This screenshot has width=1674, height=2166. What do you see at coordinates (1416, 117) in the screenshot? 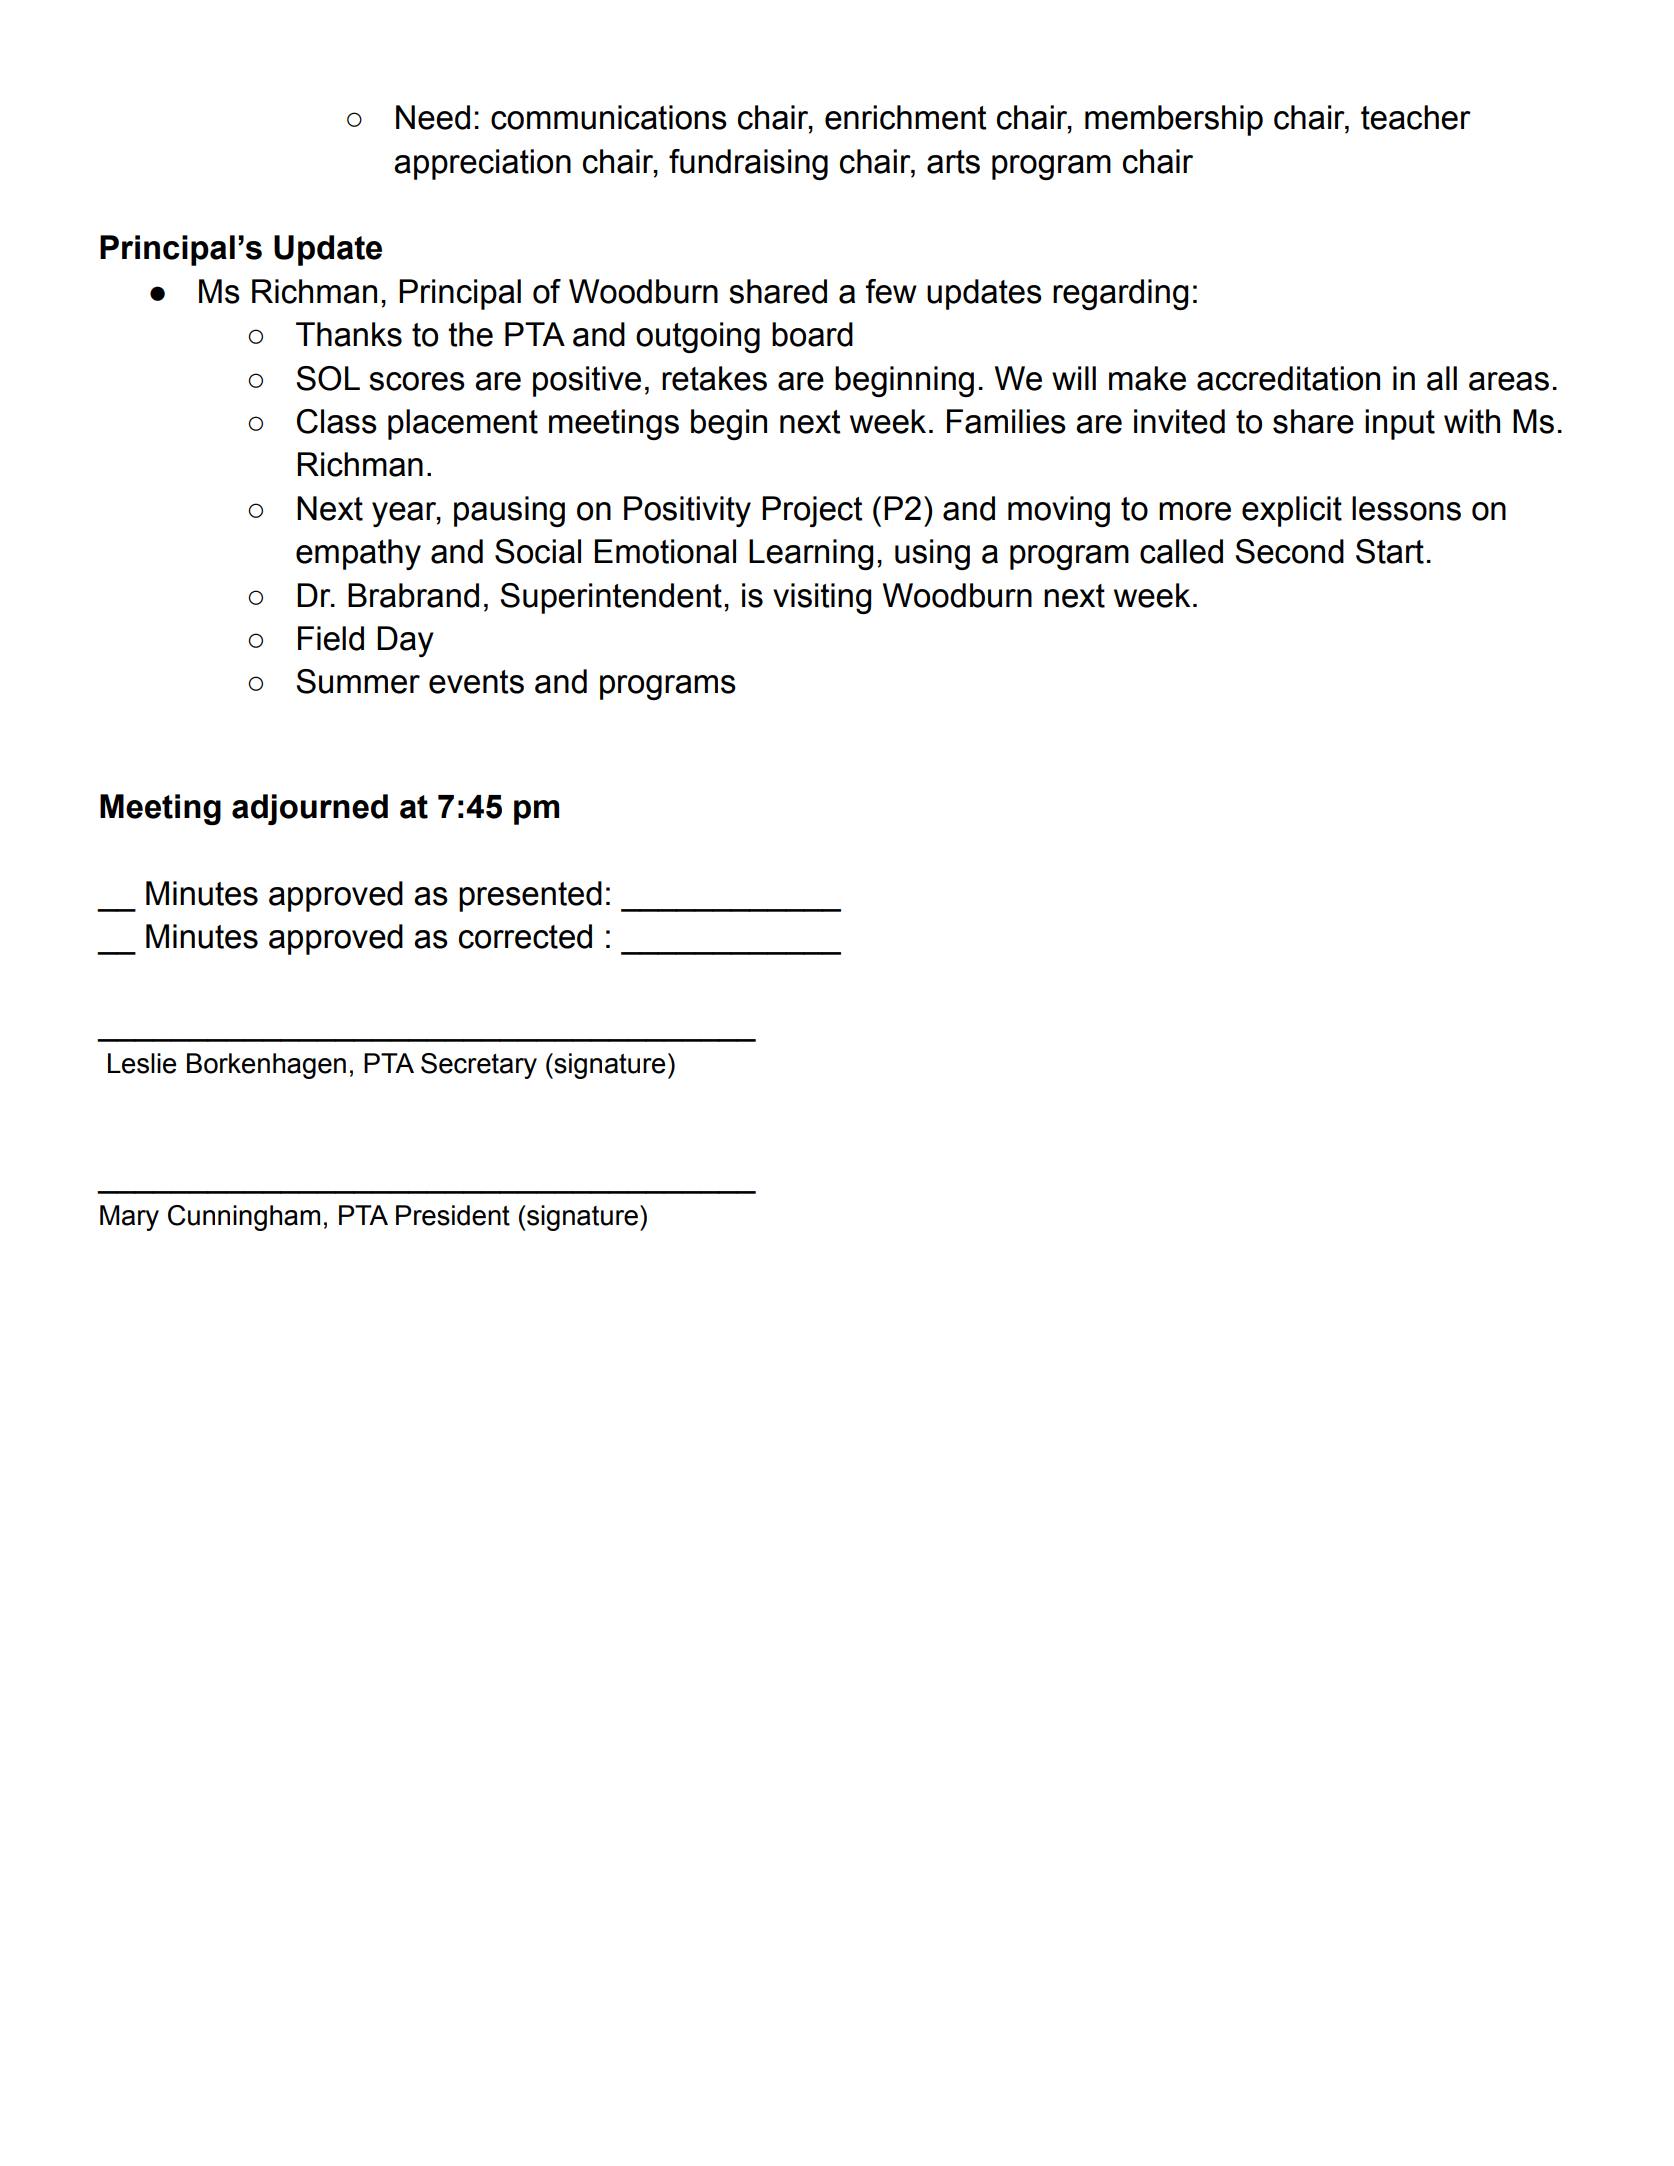
I see `teacher` at bounding box center [1416, 117].
